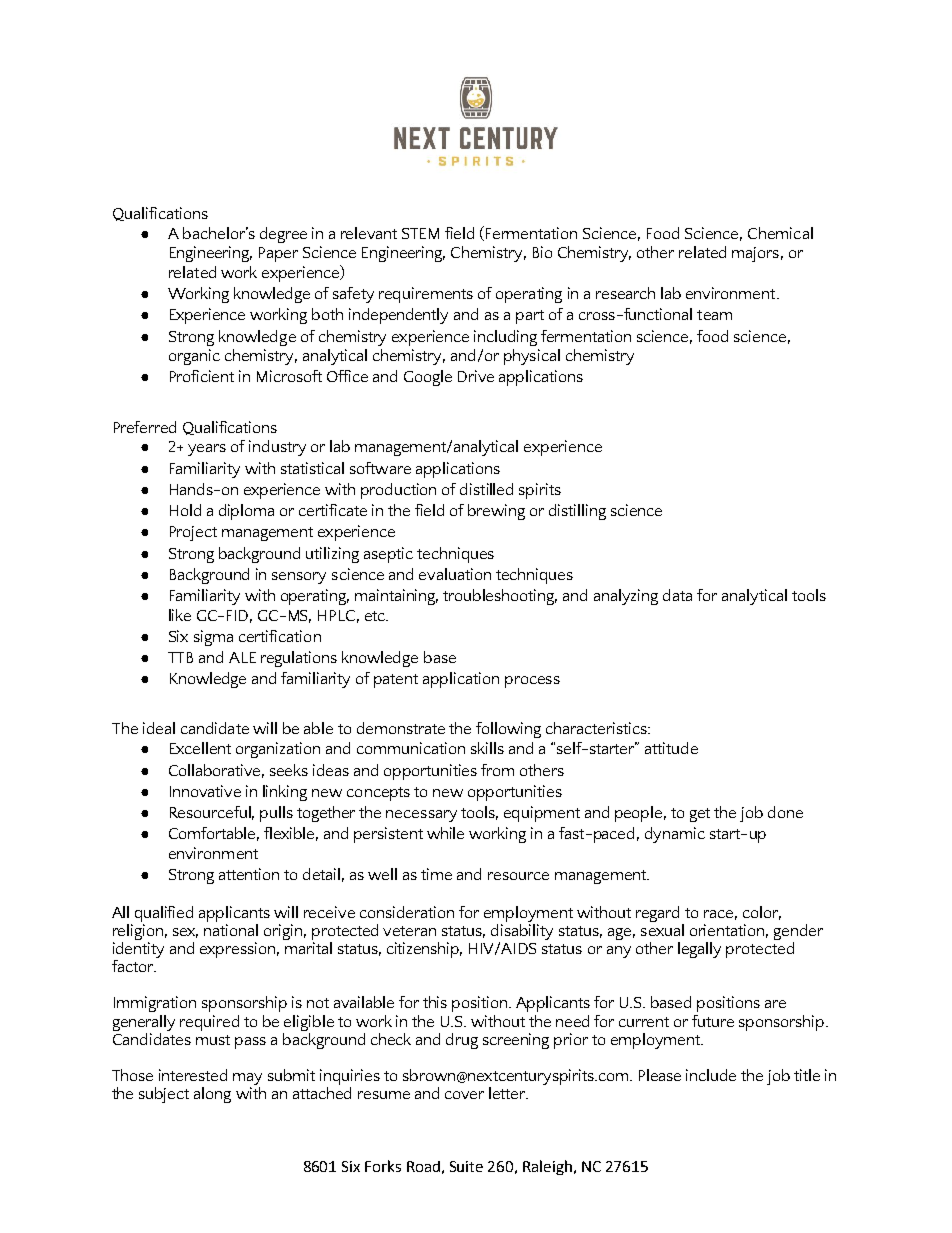  I want to click on following, so click(508, 730).
